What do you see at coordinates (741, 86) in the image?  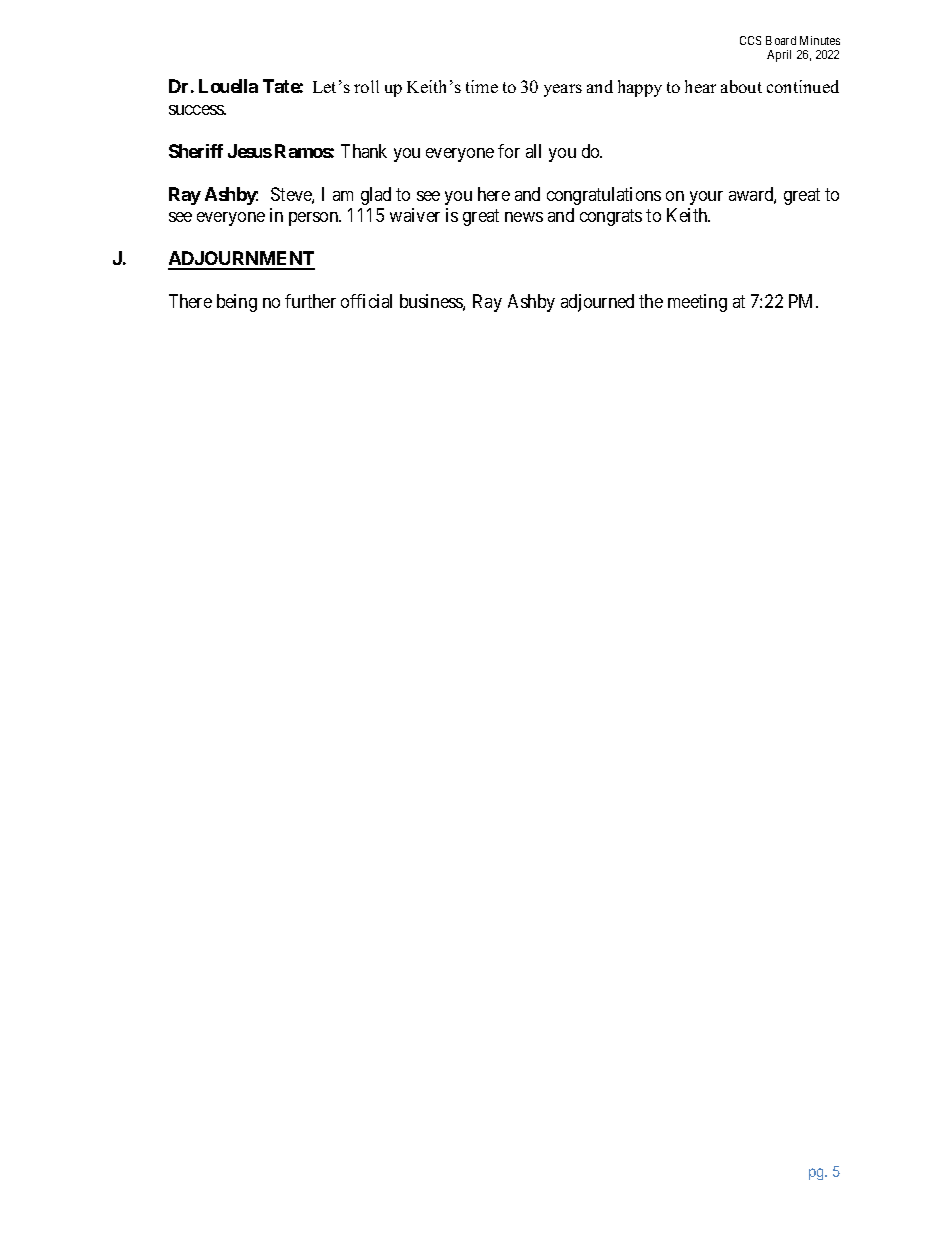 I see `about` at bounding box center [741, 86].
